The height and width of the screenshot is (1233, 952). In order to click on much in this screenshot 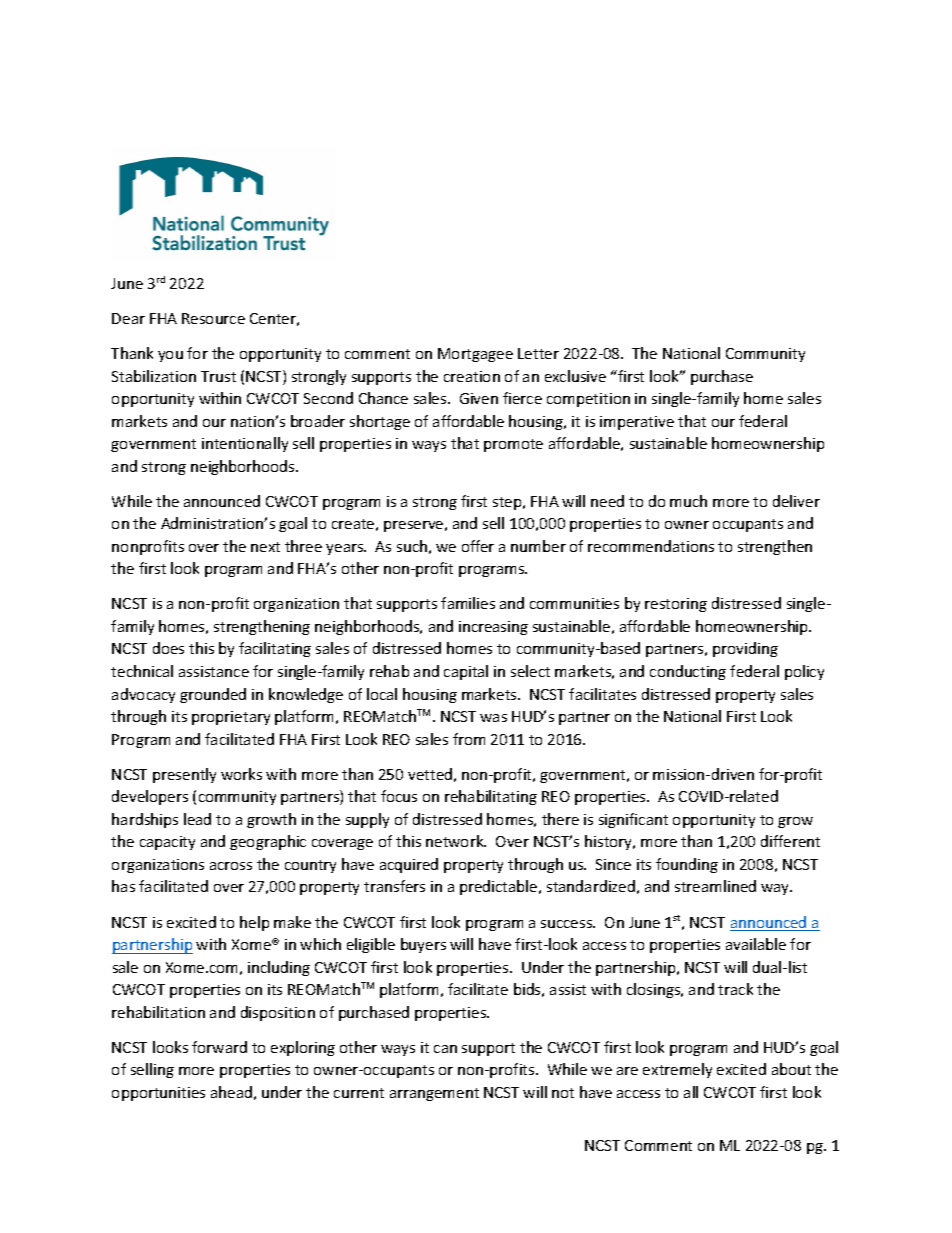, I will do `click(688, 501)`.
